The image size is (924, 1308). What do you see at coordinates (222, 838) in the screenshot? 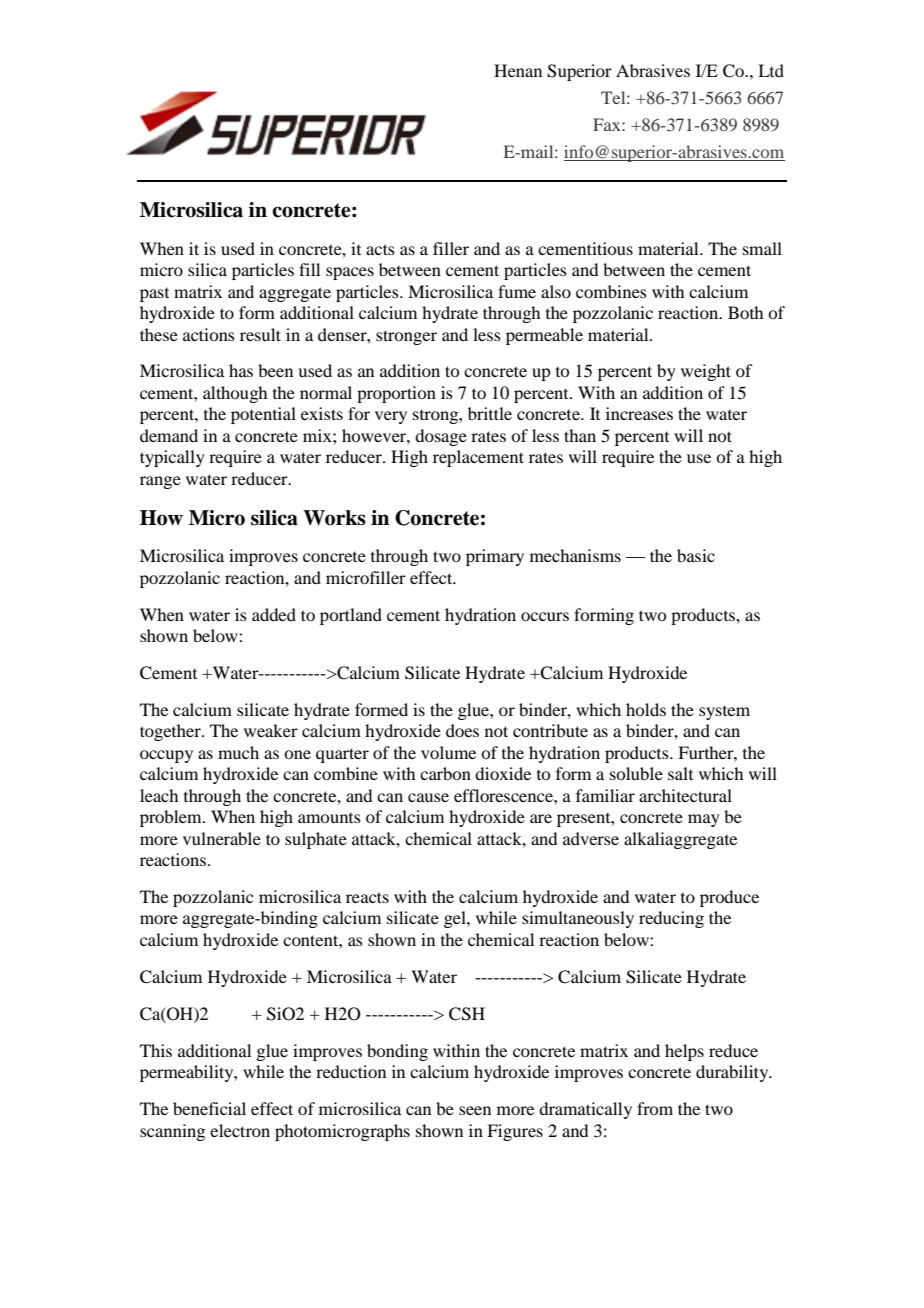
I see `vulnerable` at bounding box center [222, 838].
